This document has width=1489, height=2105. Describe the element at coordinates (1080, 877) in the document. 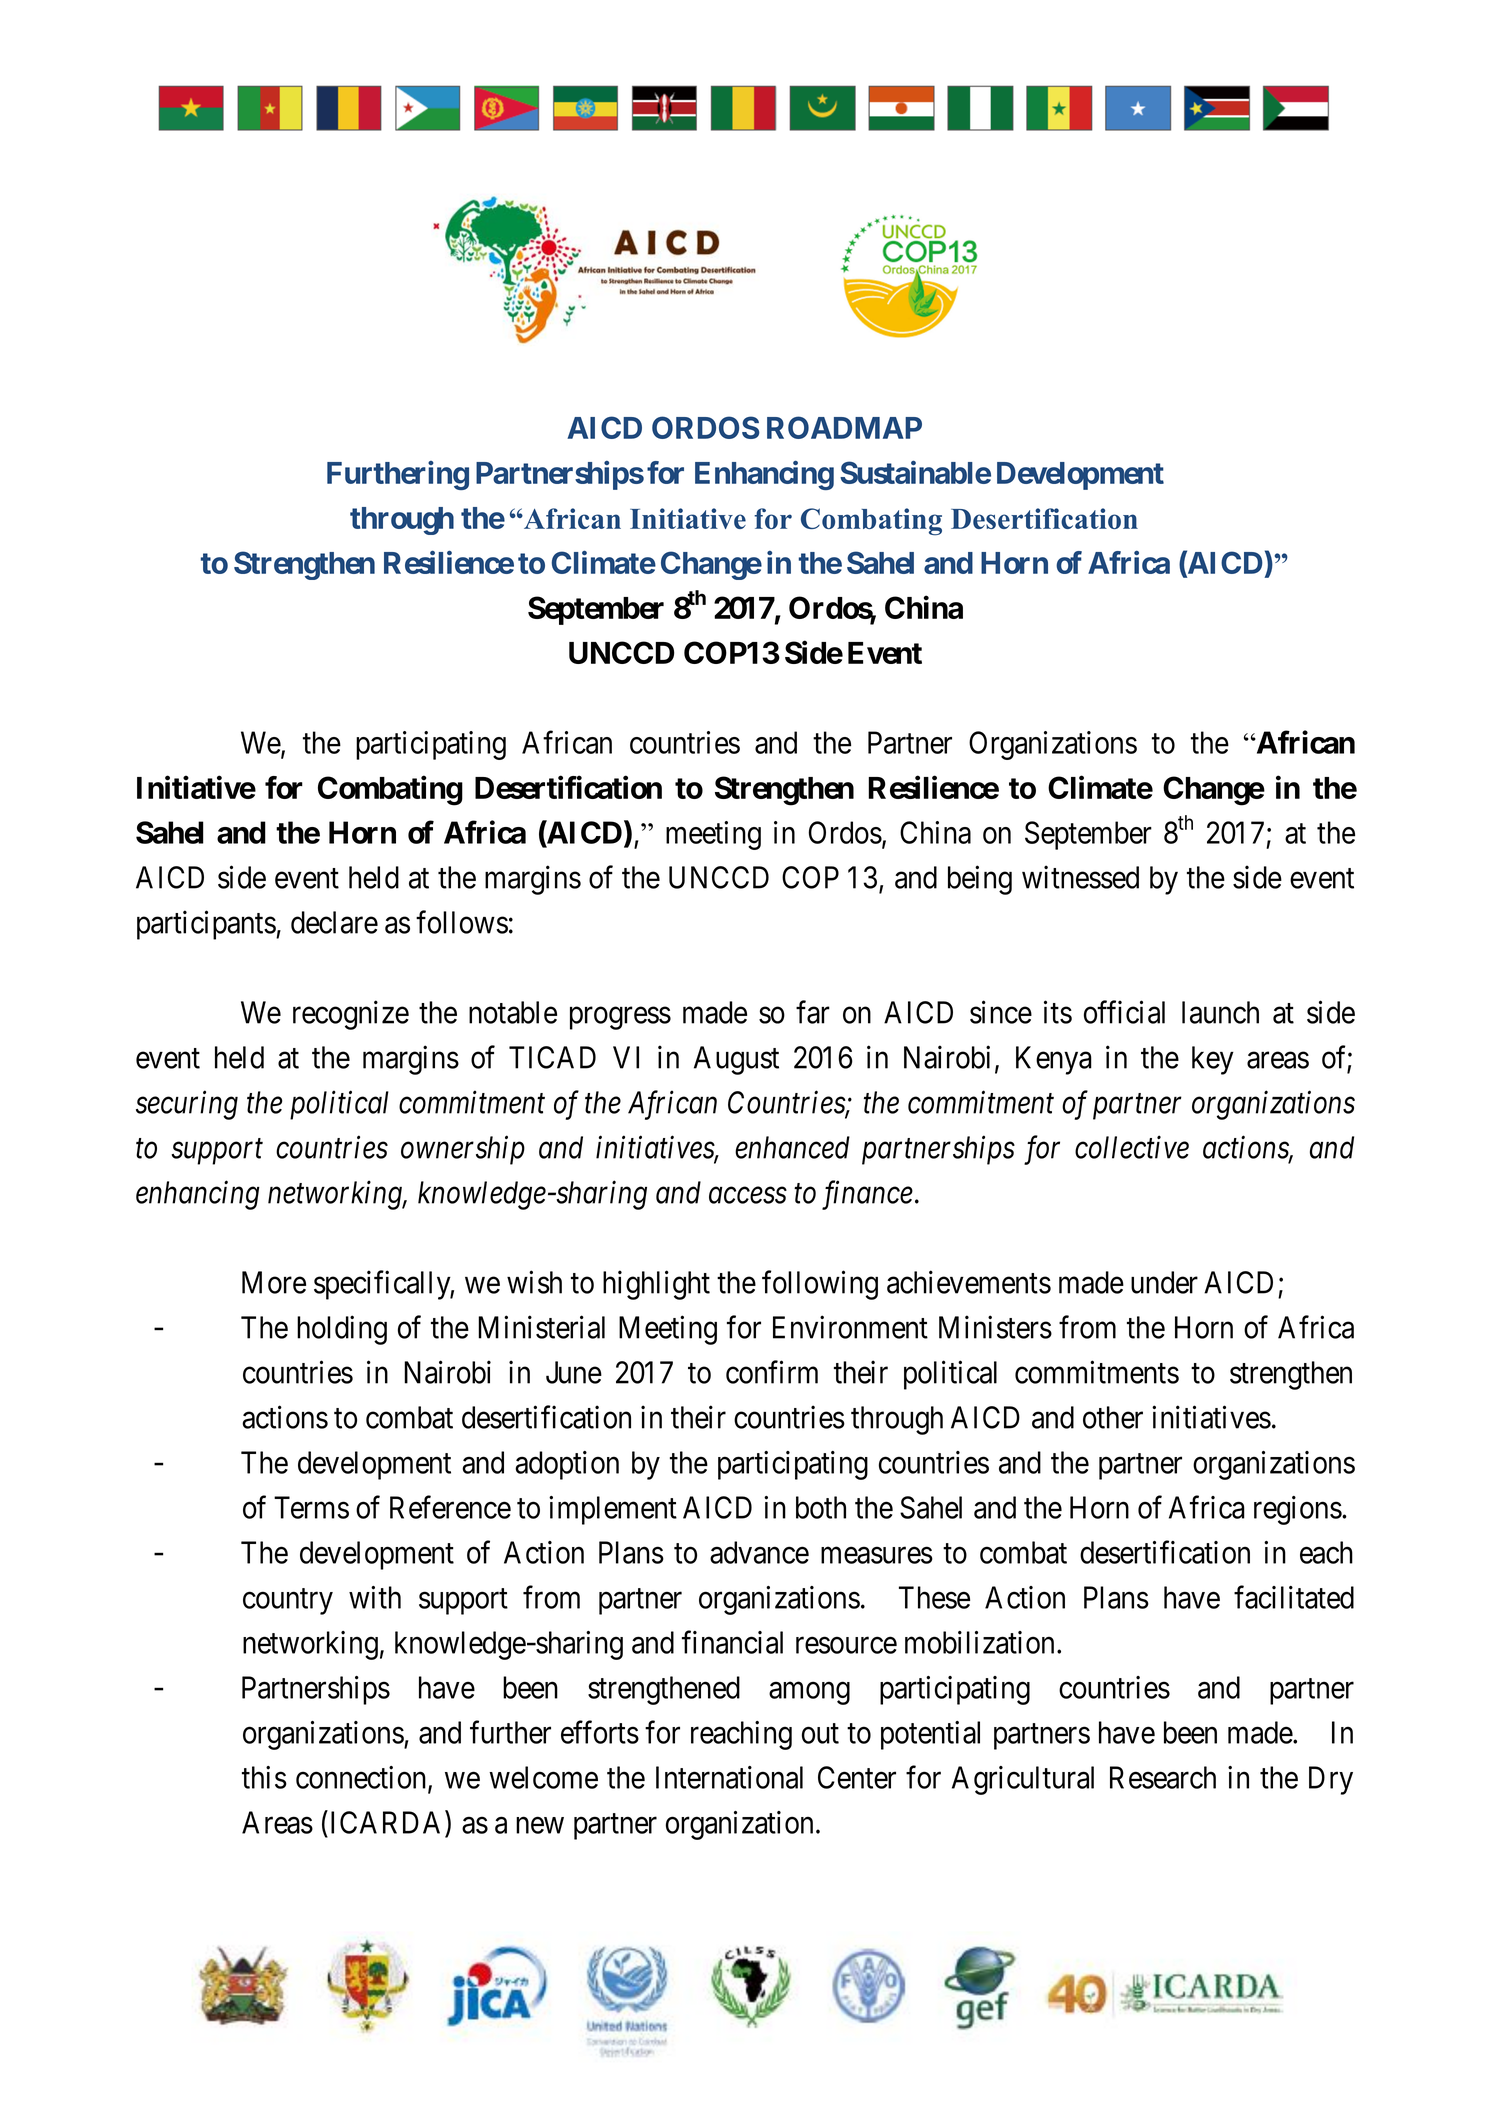

I see `witnessed` at that location.
